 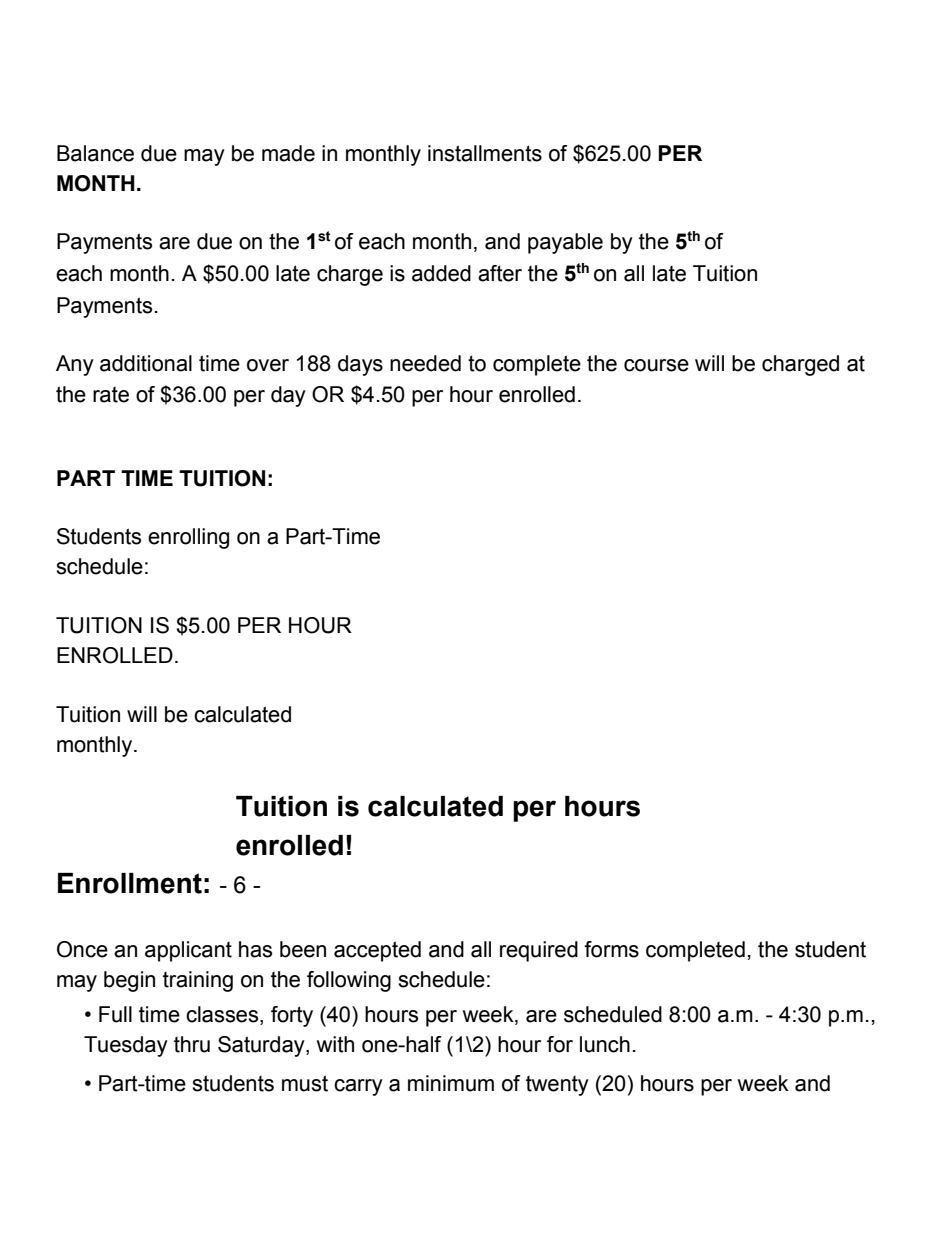 What do you see at coordinates (565, 243) in the document?
I see `payable` at bounding box center [565, 243].
